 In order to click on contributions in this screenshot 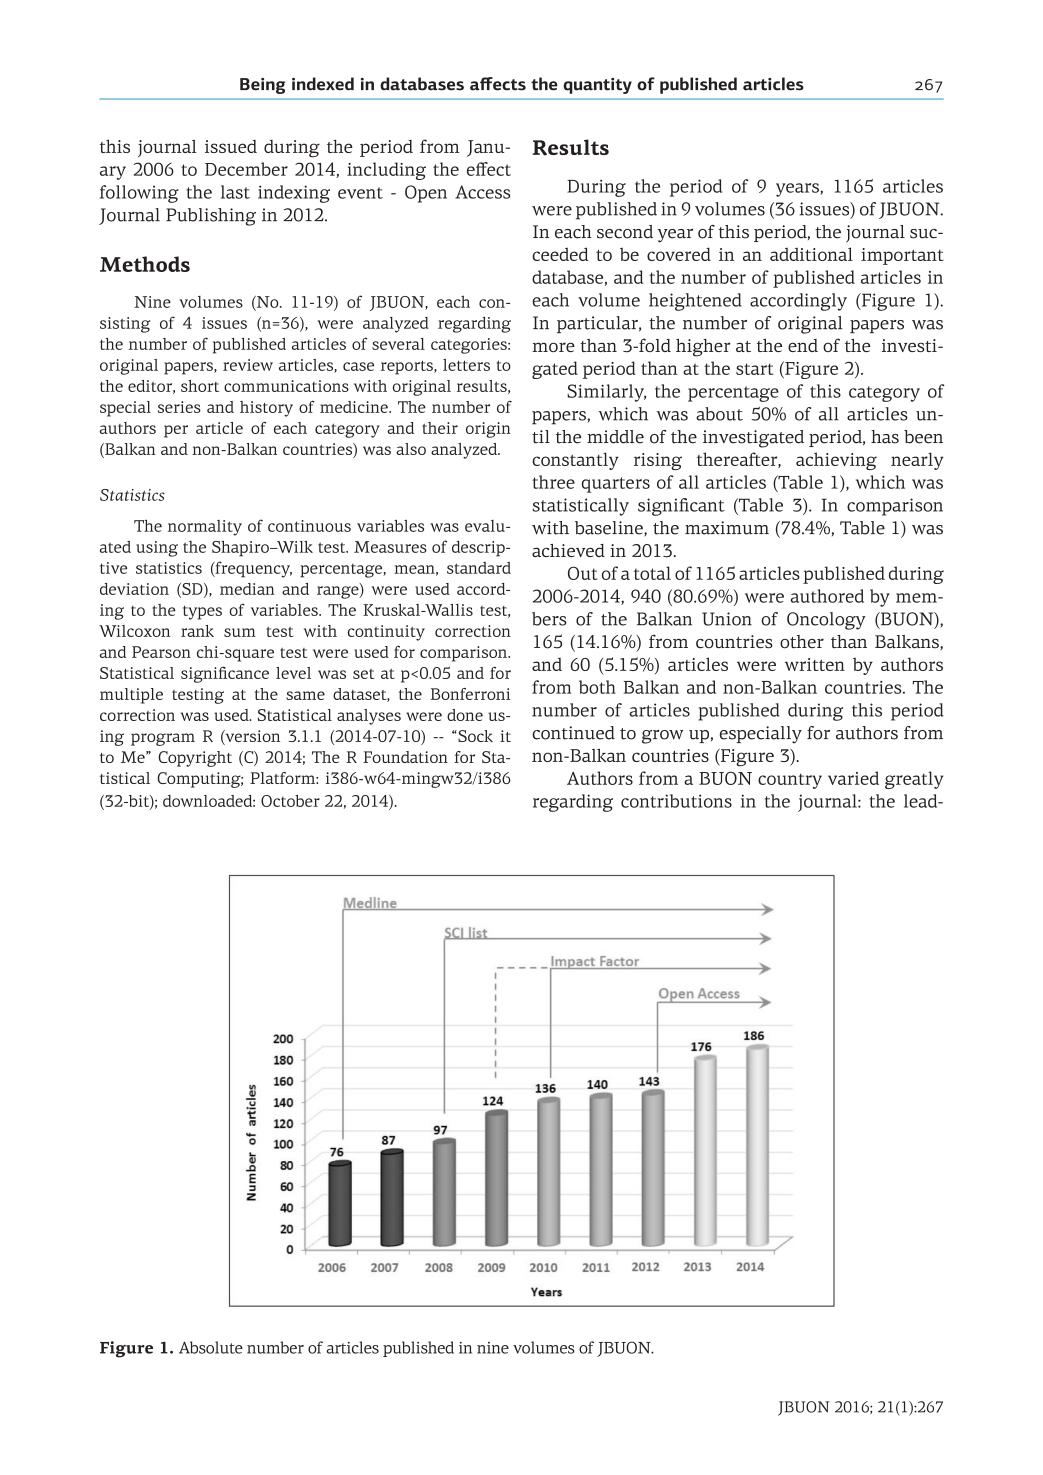, I will do `click(676, 801)`.
